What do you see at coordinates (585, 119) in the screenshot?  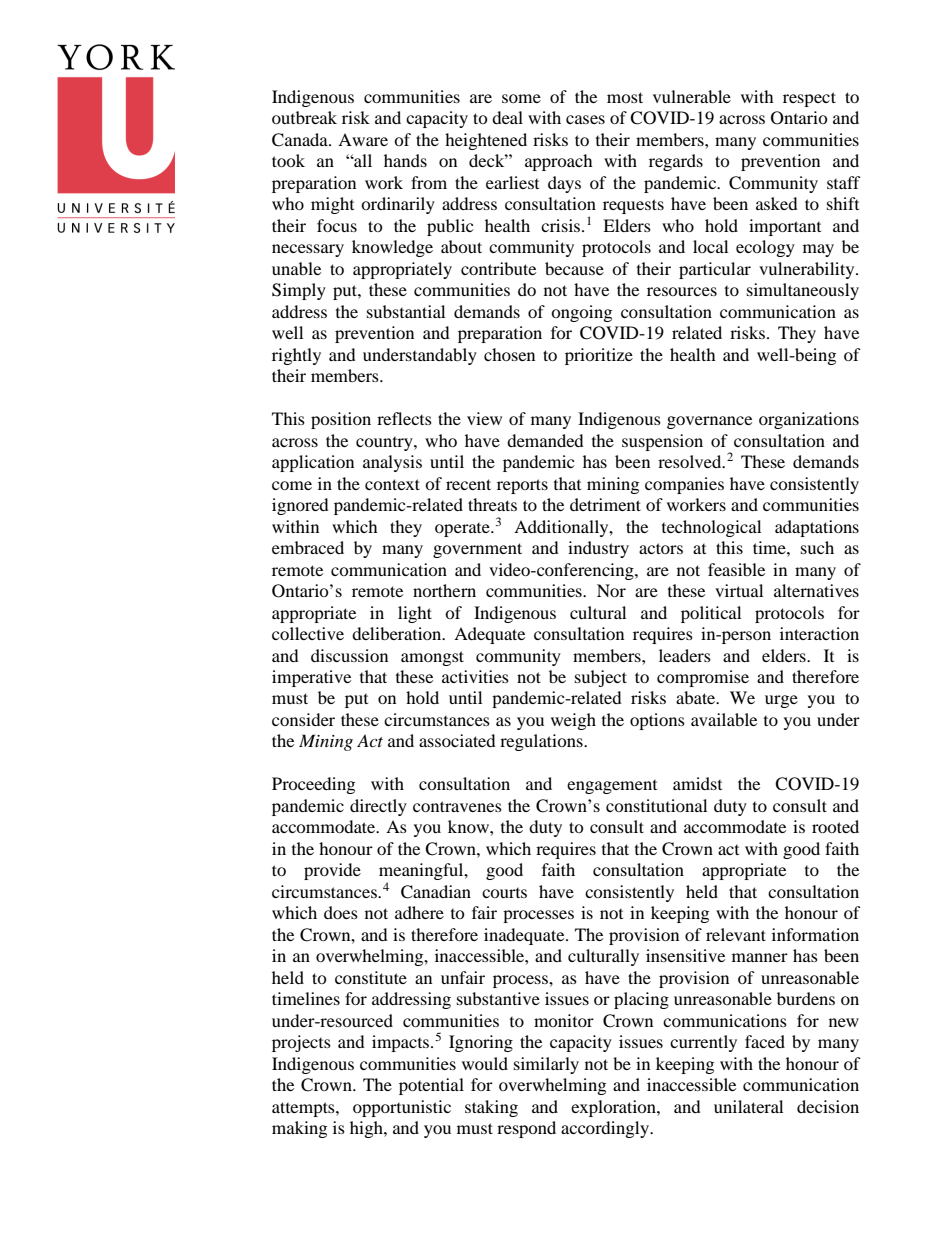 I see `cases` at bounding box center [585, 119].
